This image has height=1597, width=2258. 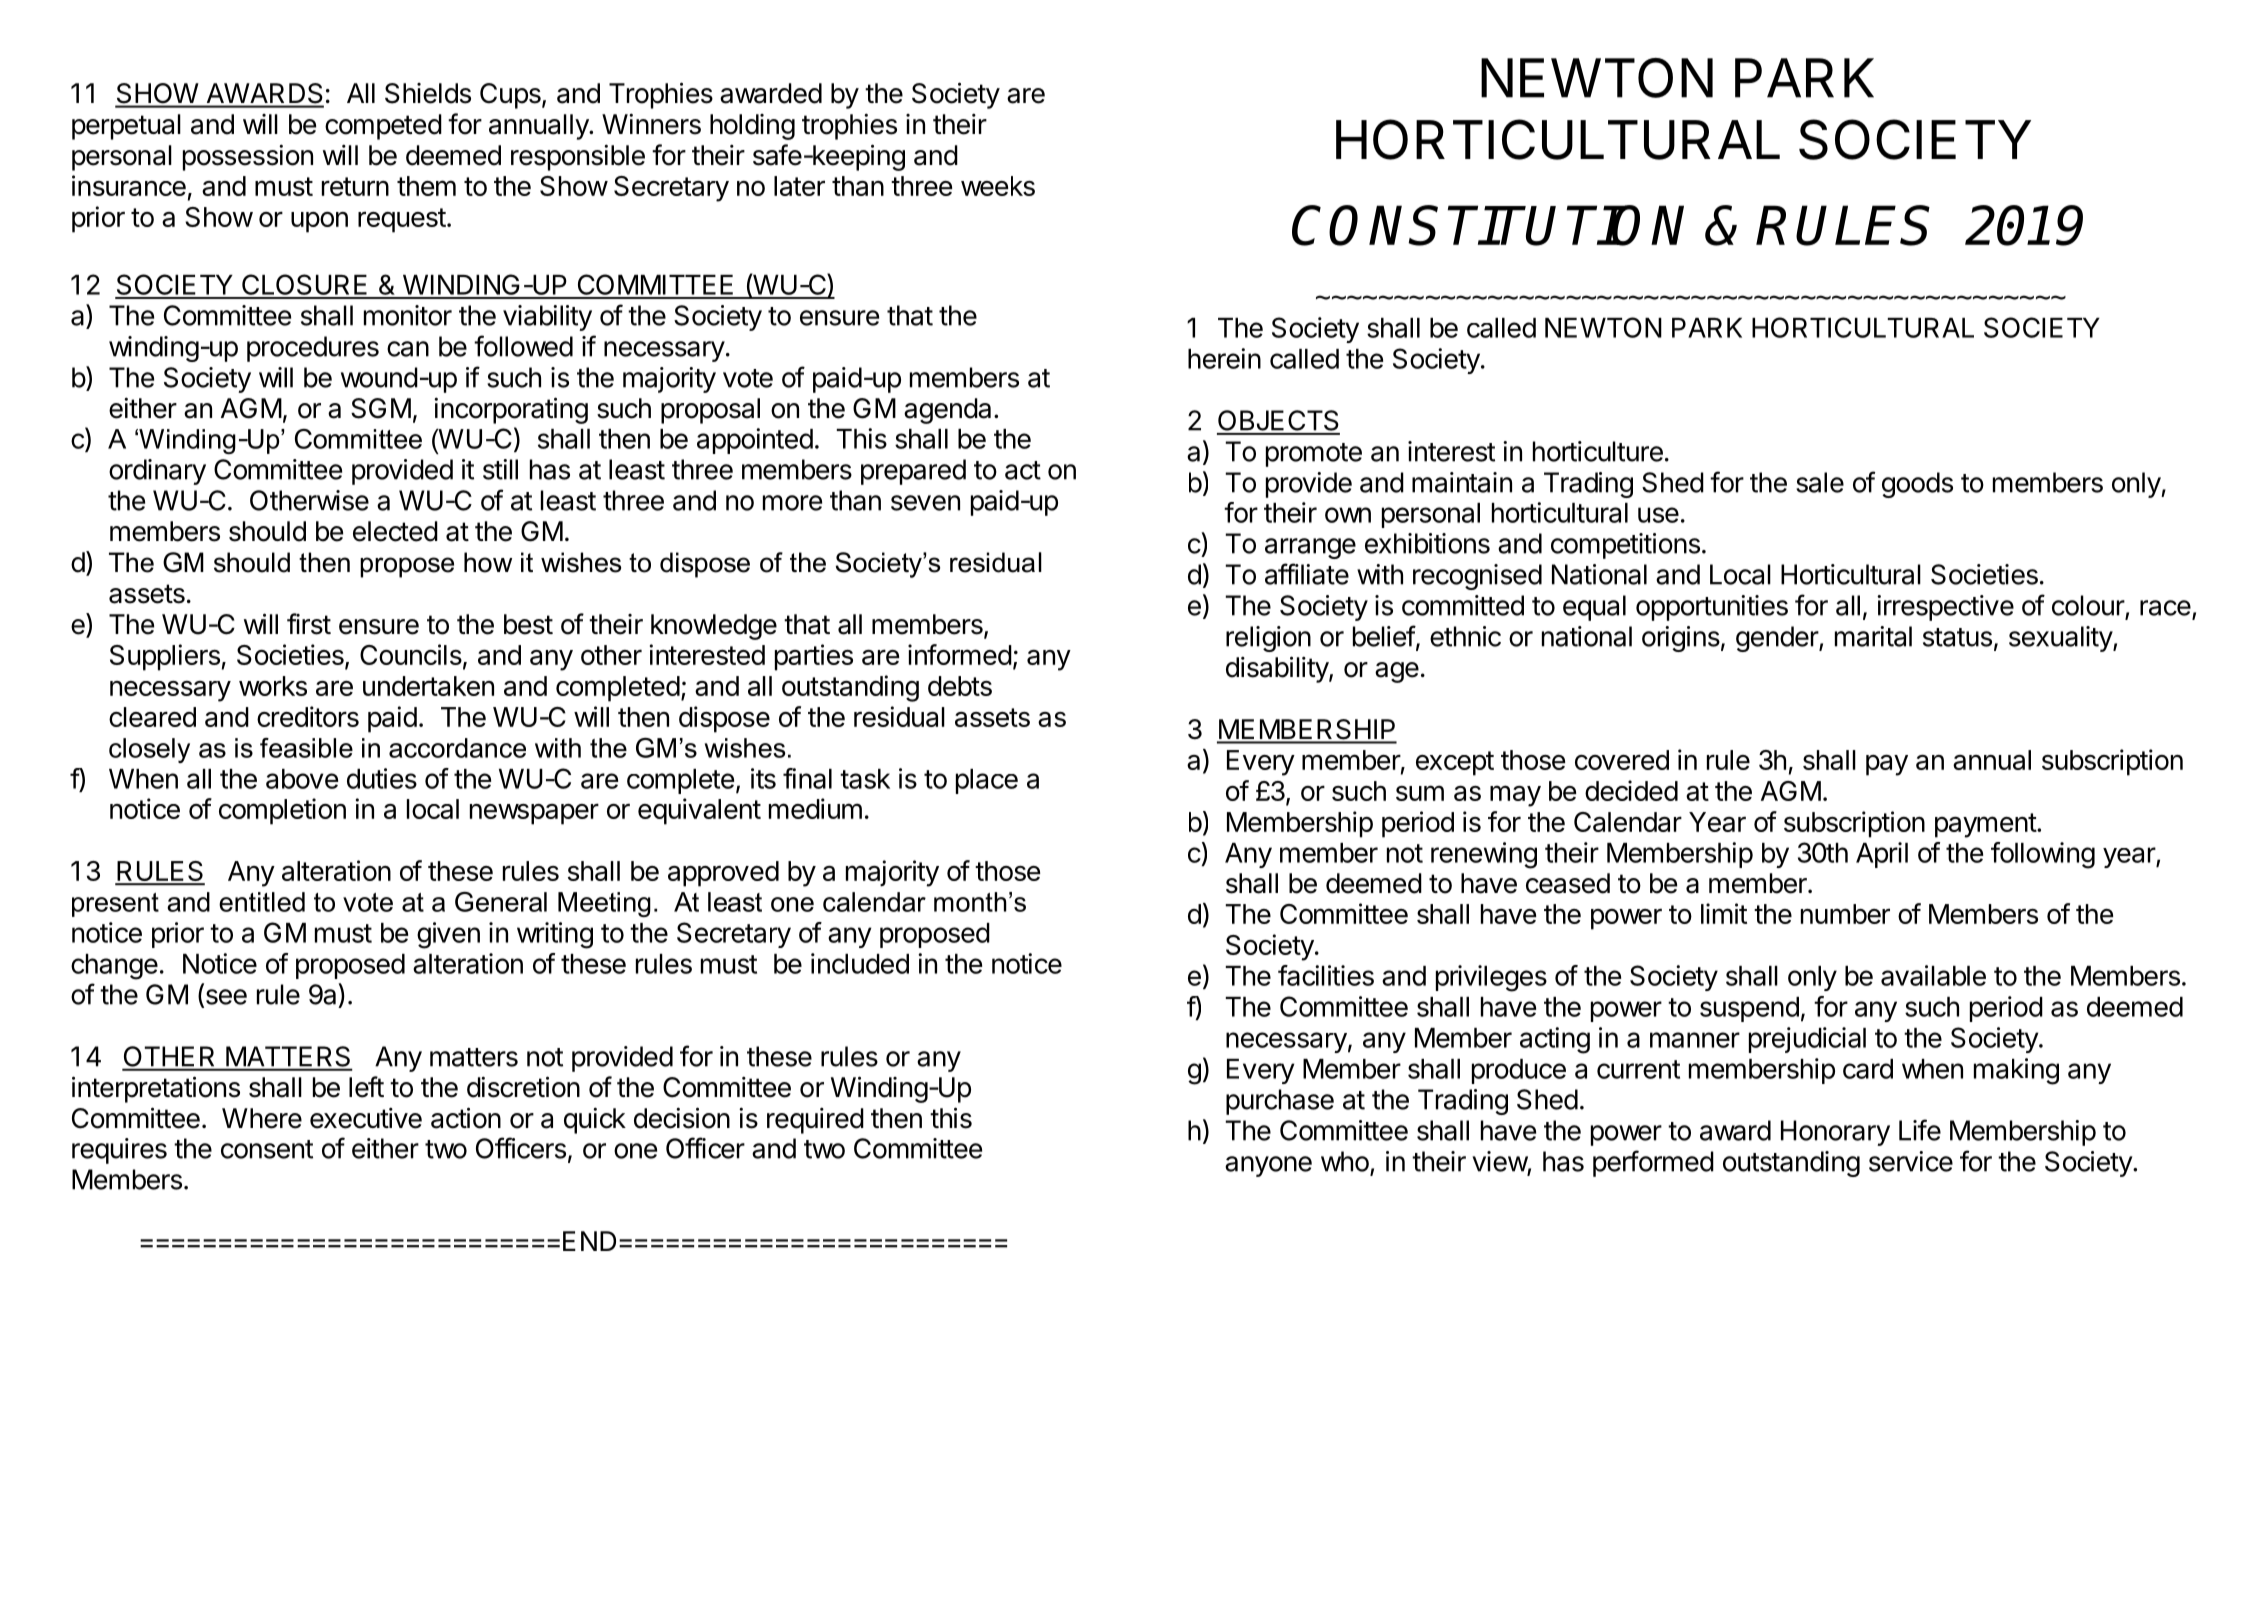 What do you see at coordinates (1314, 455) in the image?
I see `promote` at bounding box center [1314, 455].
